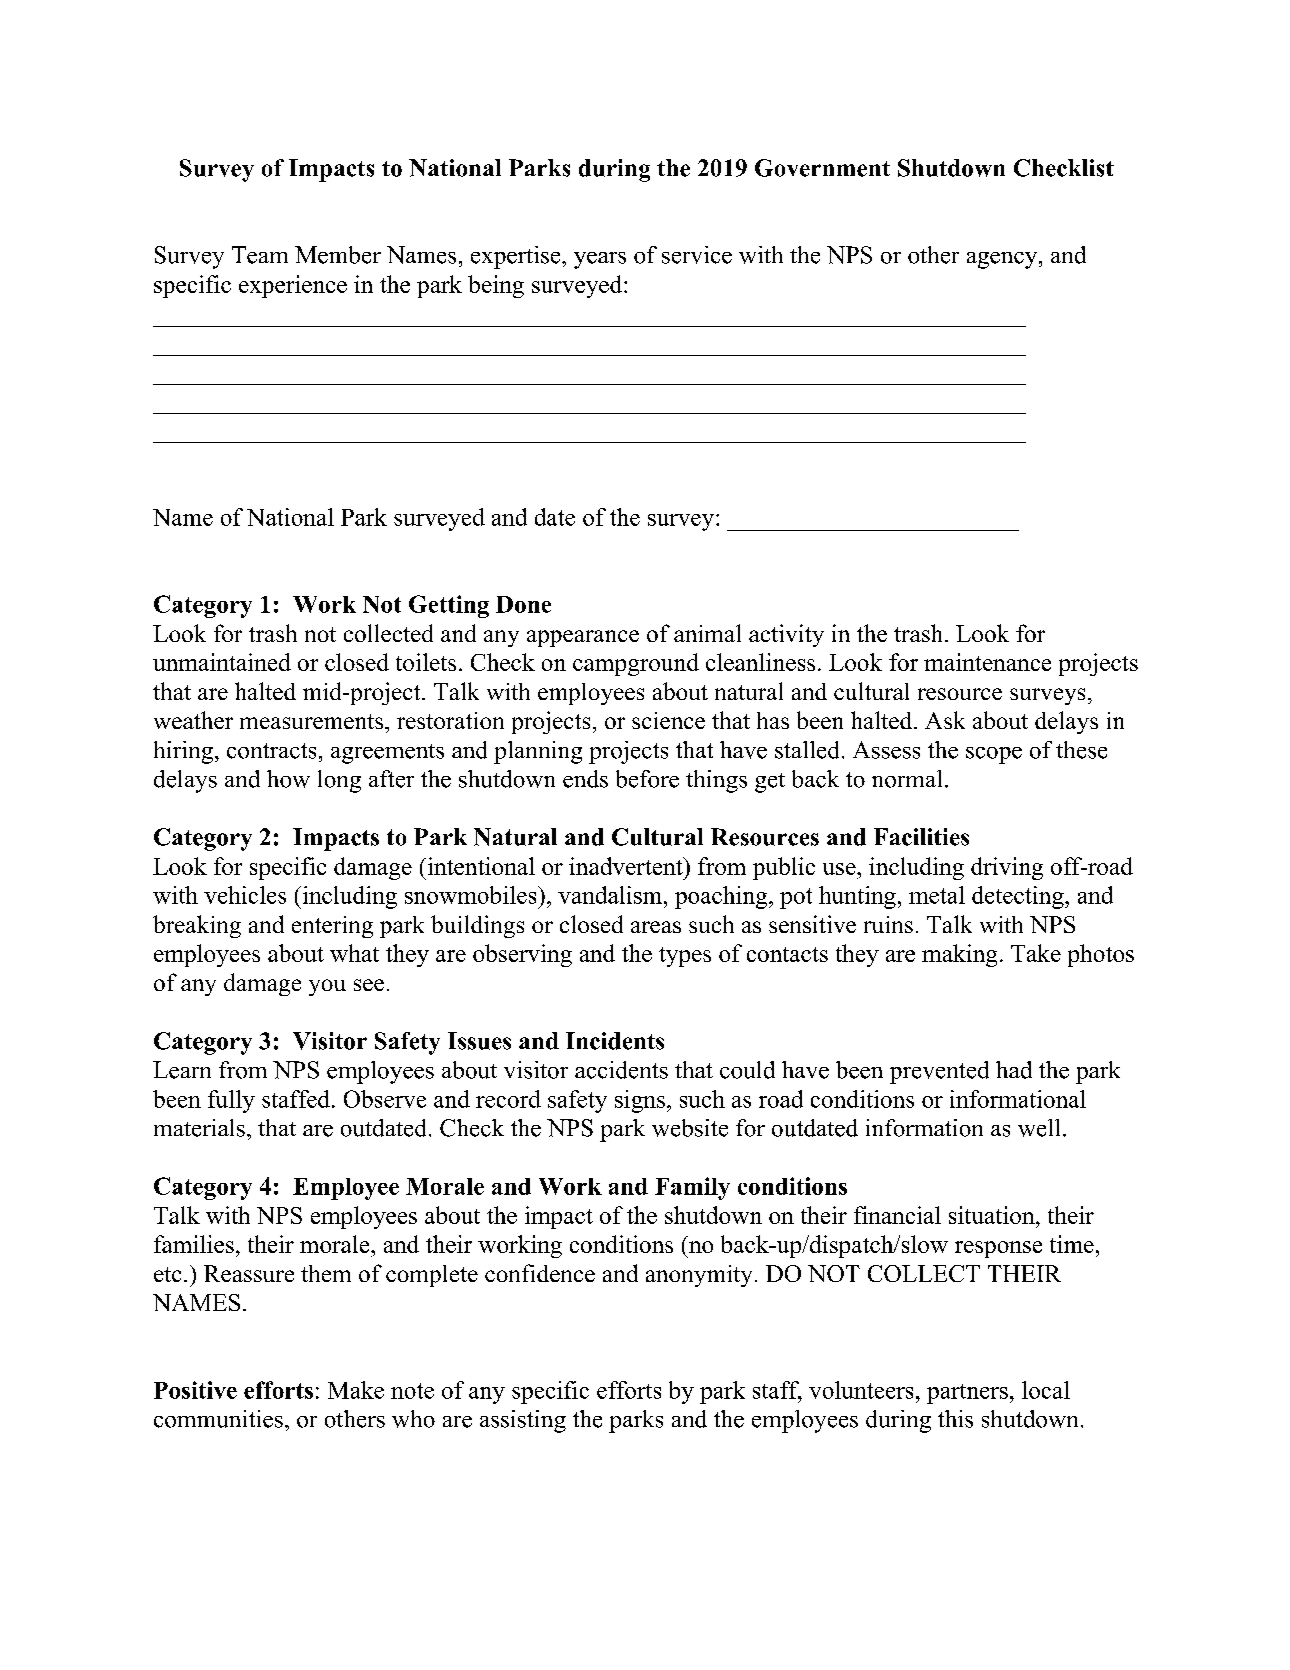  What do you see at coordinates (600, 260) in the screenshot?
I see `years` at bounding box center [600, 260].
